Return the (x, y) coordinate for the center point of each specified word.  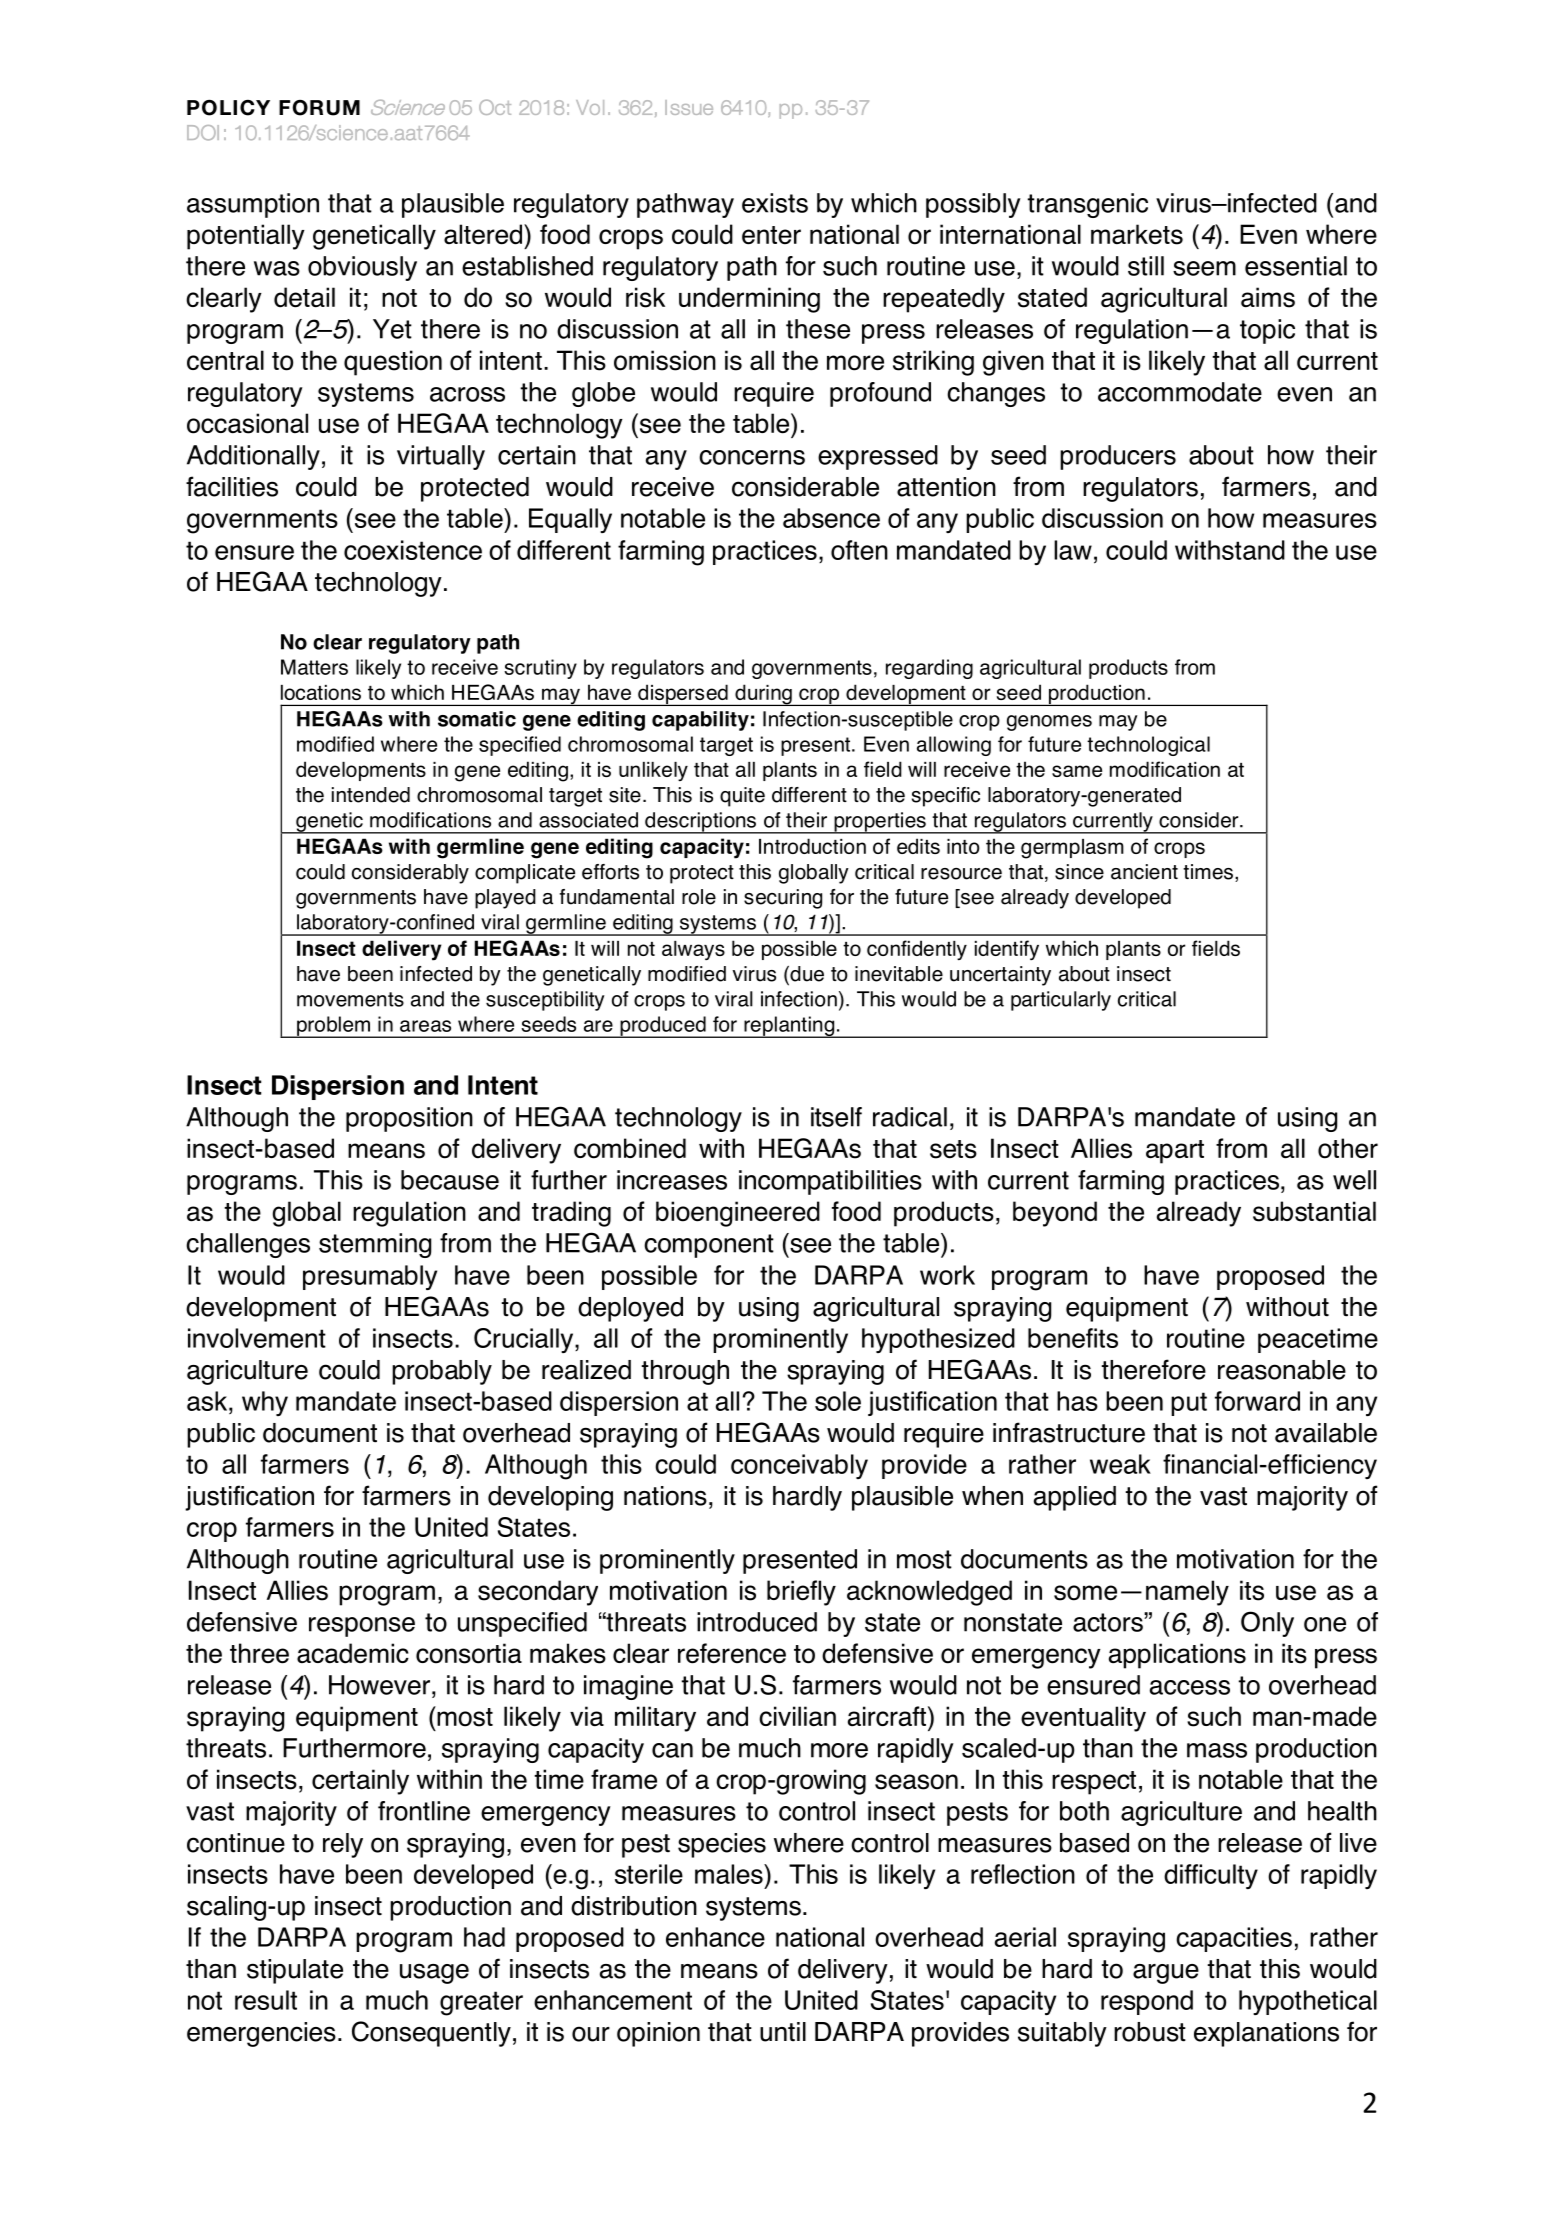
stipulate (295, 1971)
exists (775, 203)
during (763, 695)
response (362, 1627)
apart (1175, 1152)
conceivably (799, 1466)
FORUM (319, 108)
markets (1137, 234)
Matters (314, 667)
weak (1120, 1464)
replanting (789, 1027)
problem (333, 1027)
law (1073, 550)
